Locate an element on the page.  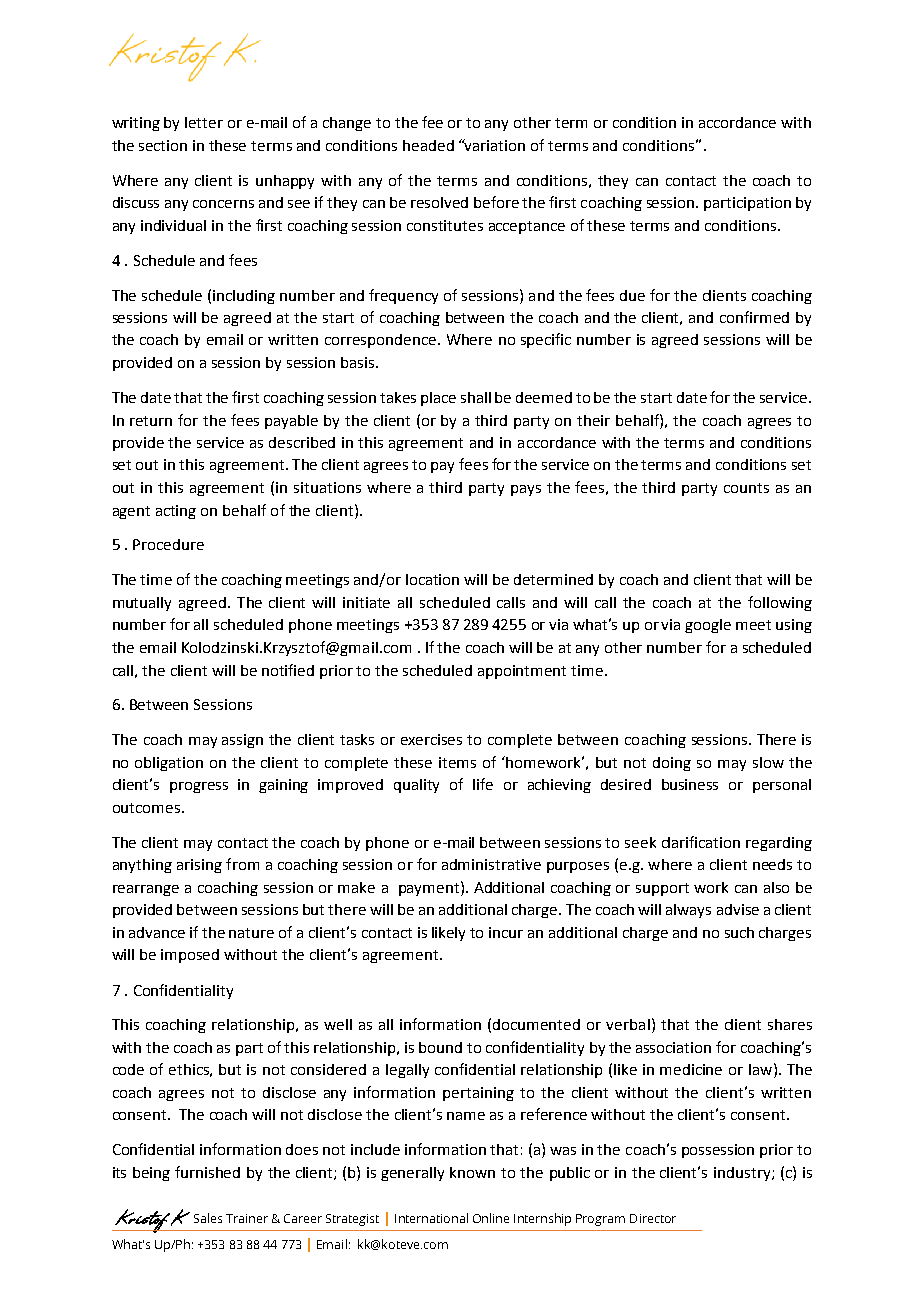
known is located at coordinates (472, 1172).
